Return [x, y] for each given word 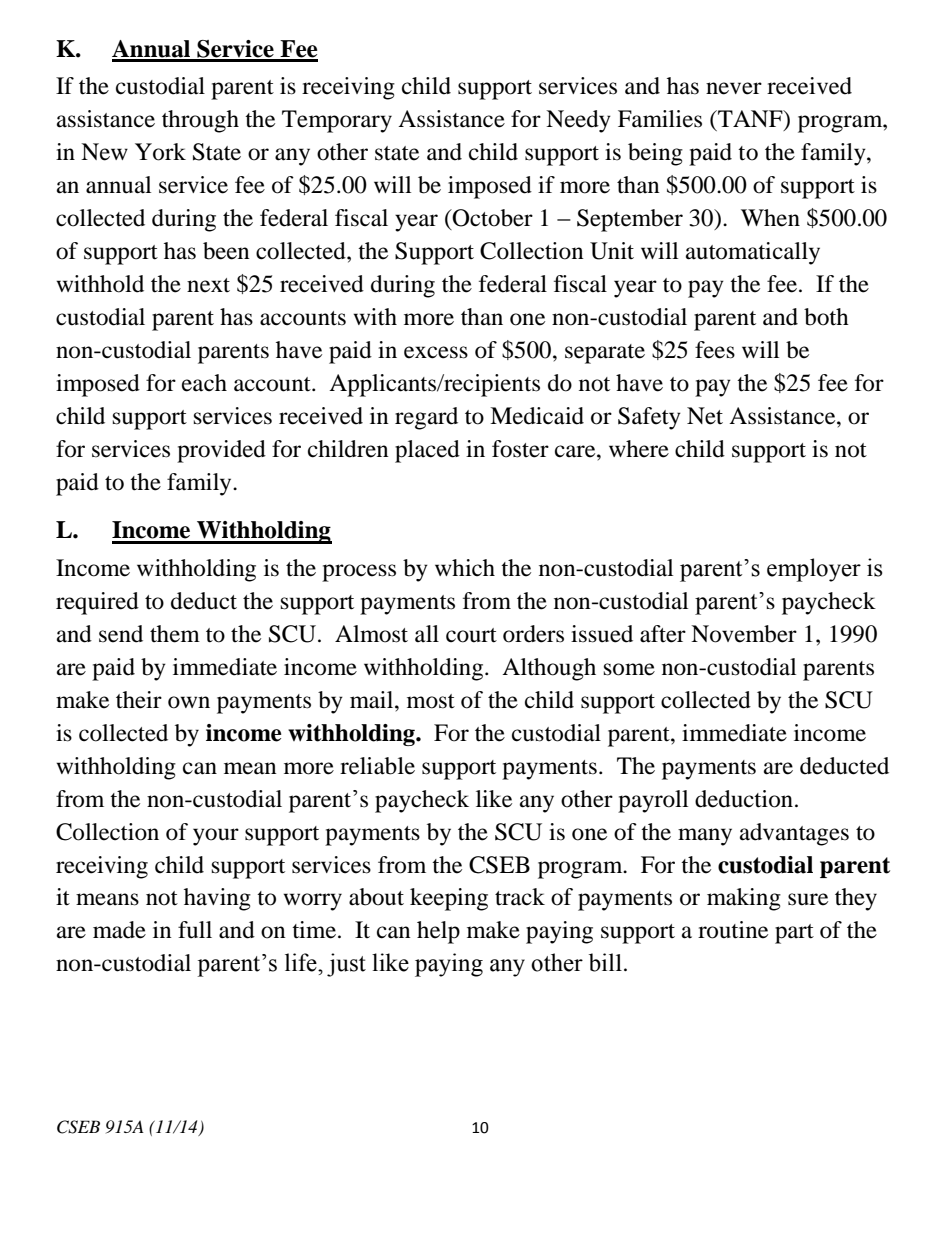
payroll [653, 801]
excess [436, 352]
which [465, 567]
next [208, 285]
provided [221, 451]
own [189, 702]
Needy [578, 121]
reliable [377, 766]
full [195, 930]
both [826, 317]
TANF [750, 120]
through [200, 121]
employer [814, 570]
